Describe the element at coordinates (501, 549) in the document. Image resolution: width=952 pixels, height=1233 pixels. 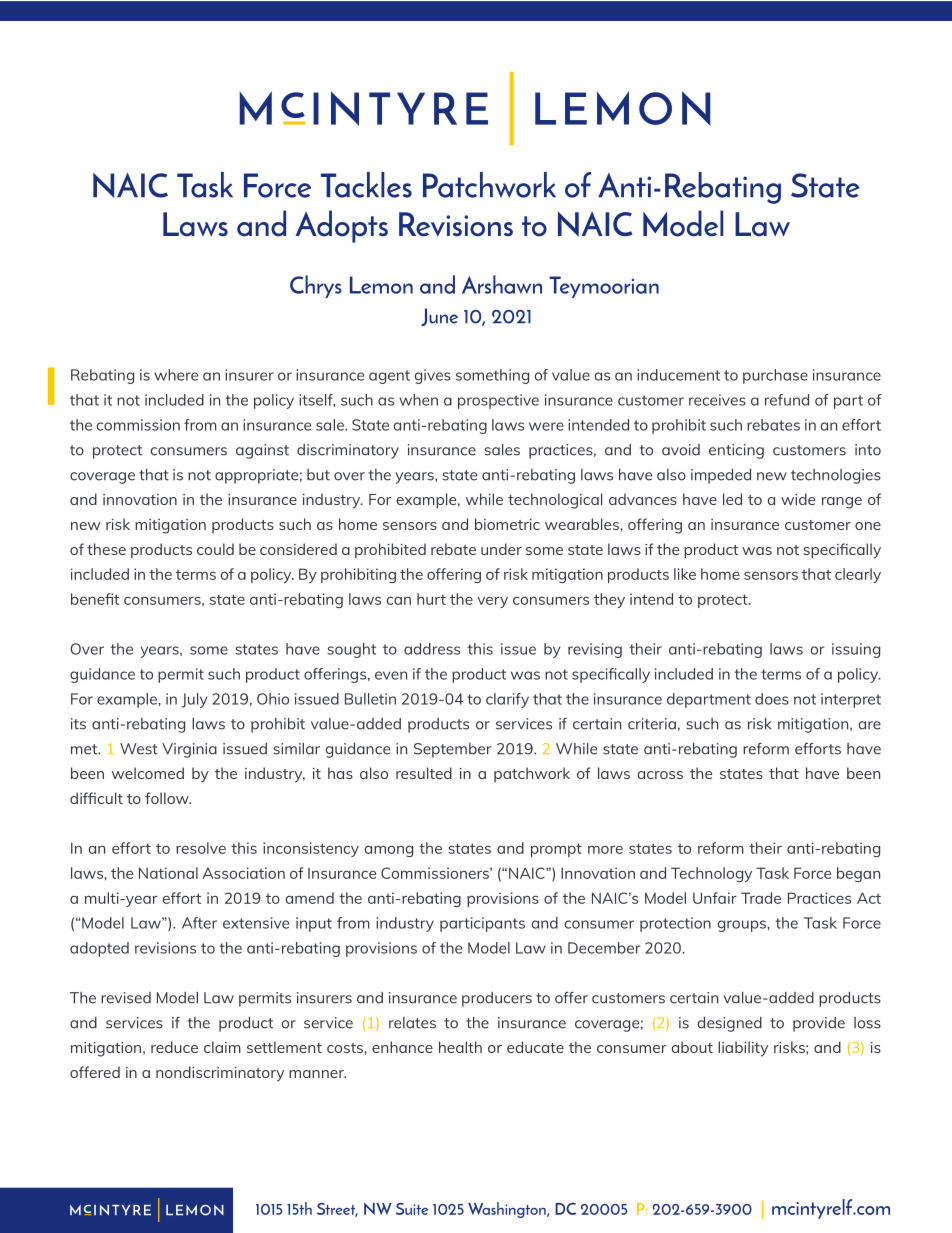
I see `under` at that location.
